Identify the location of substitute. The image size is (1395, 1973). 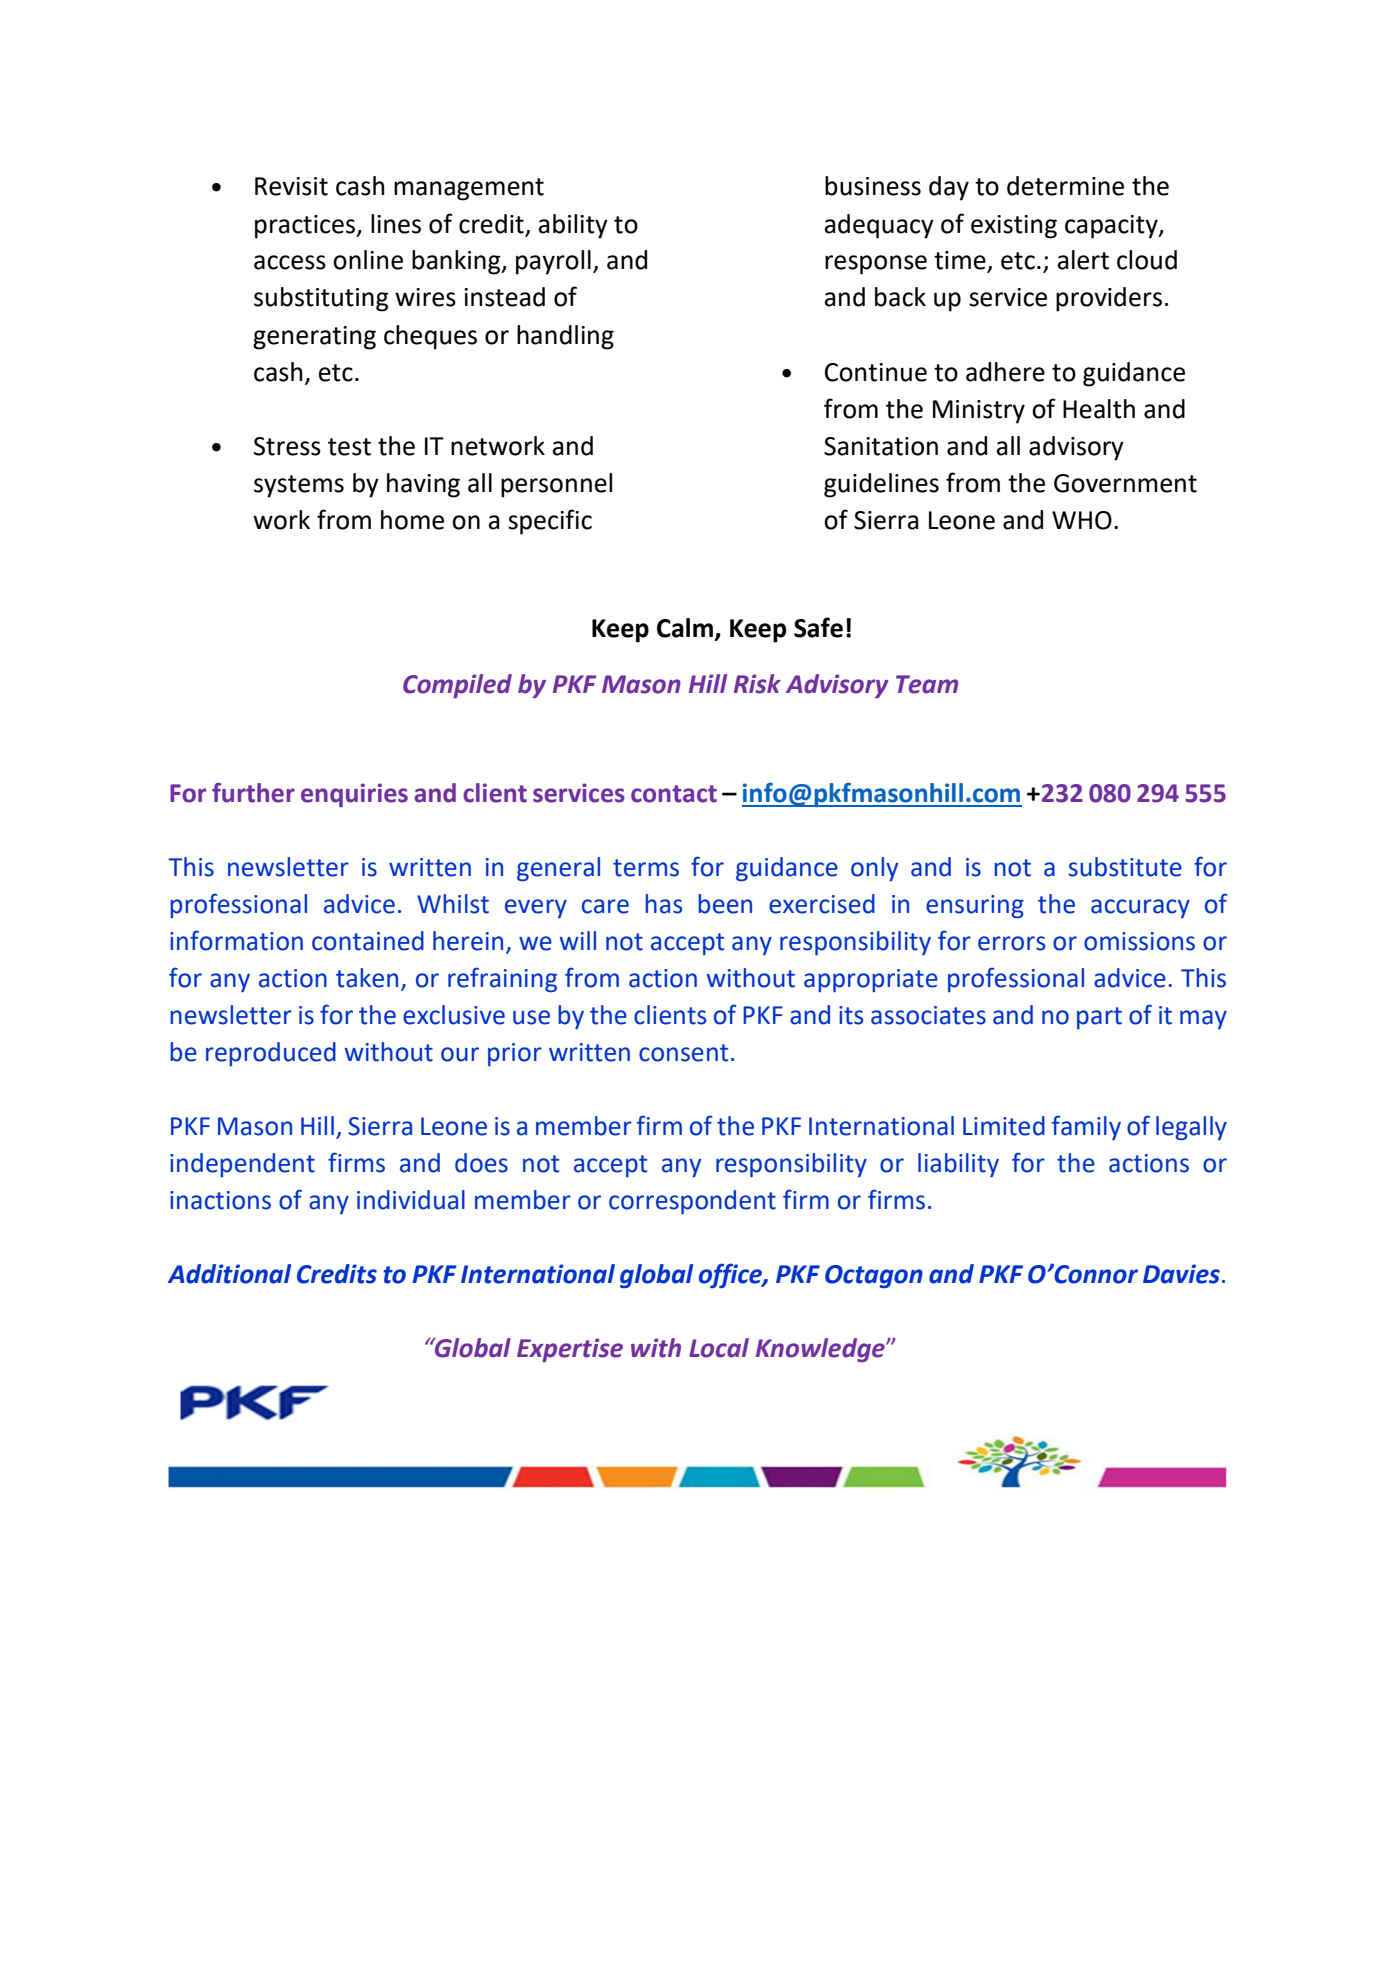
(1125, 867).
